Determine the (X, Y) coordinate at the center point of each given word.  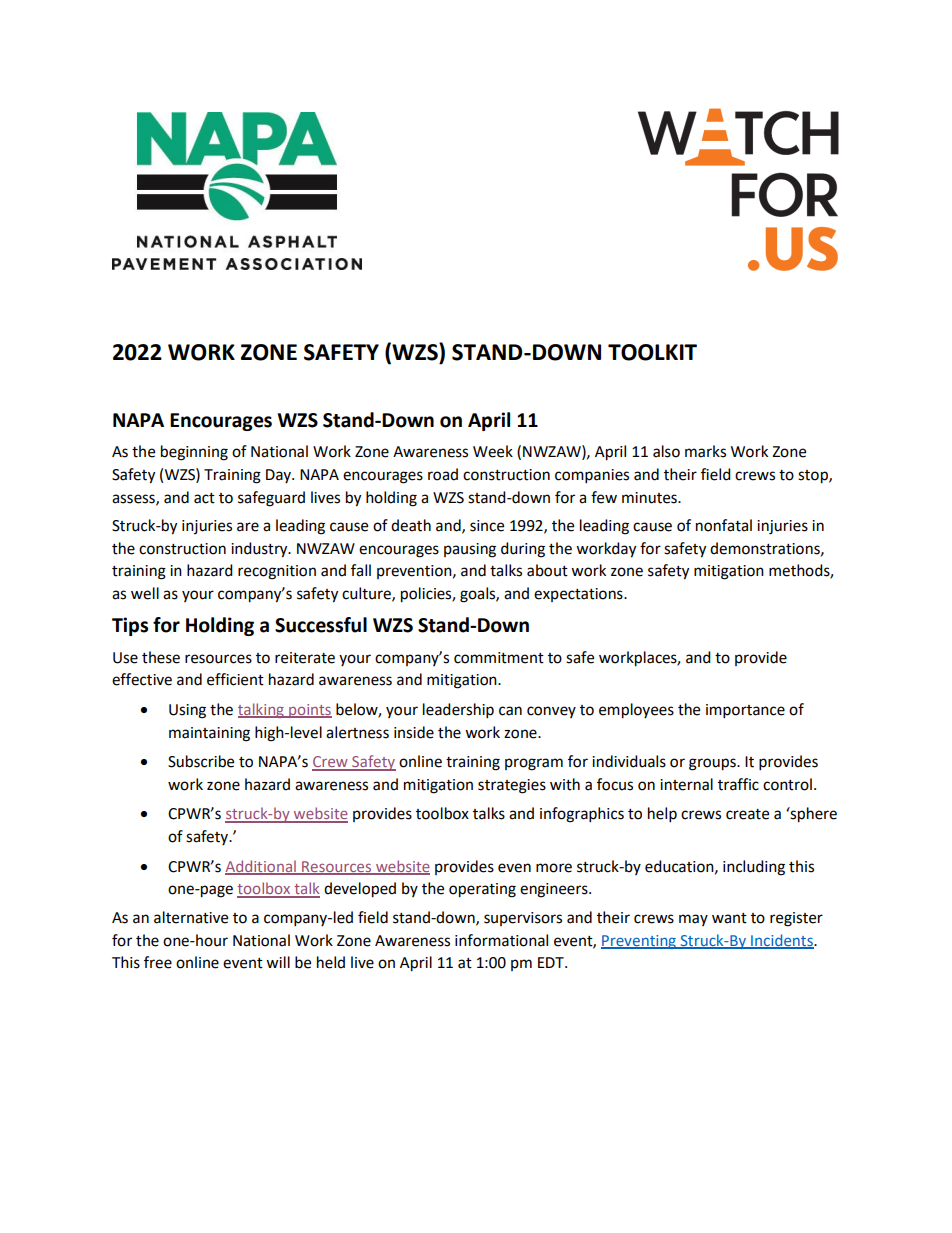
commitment (499, 658)
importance (745, 711)
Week (493, 451)
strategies (512, 786)
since (487, 526)
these (161, 657)
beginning (194, 453)
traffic (738, 784)
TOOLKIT (652, 352)
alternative (191, 917)
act (204, 498)
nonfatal (724, 525)
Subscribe (201, 761)
